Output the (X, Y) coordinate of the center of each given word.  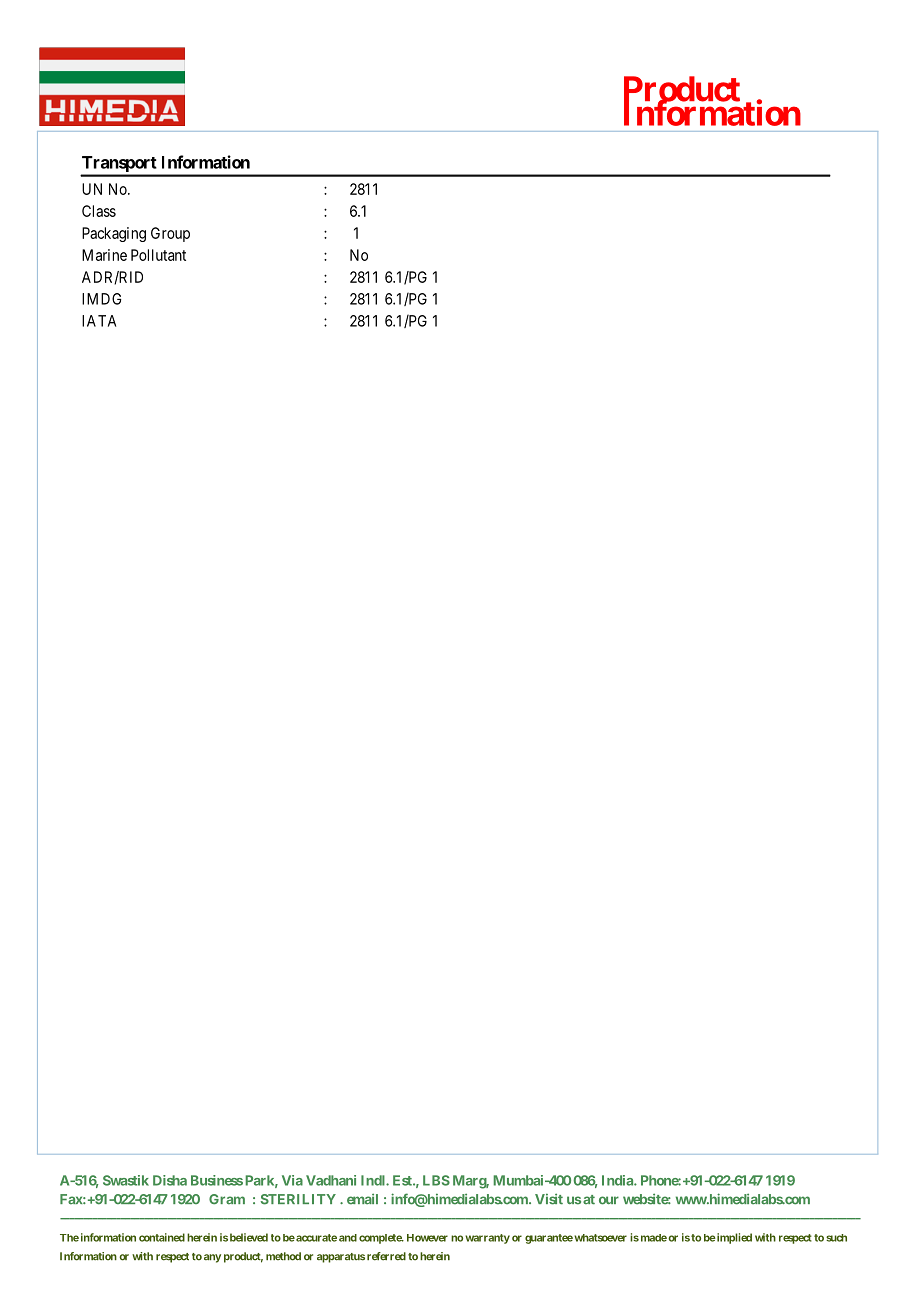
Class (99, 211)
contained (162, 1237)
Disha (170, 1180)
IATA (99, 321)
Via (292, 1180)
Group (170, 234)
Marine (104, 255)
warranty (487, 1239)
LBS (436, 1180)
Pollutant (158, 255)
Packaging (114, 234)
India (618, 1180)
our (609, 1200)
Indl (374, 1180)
